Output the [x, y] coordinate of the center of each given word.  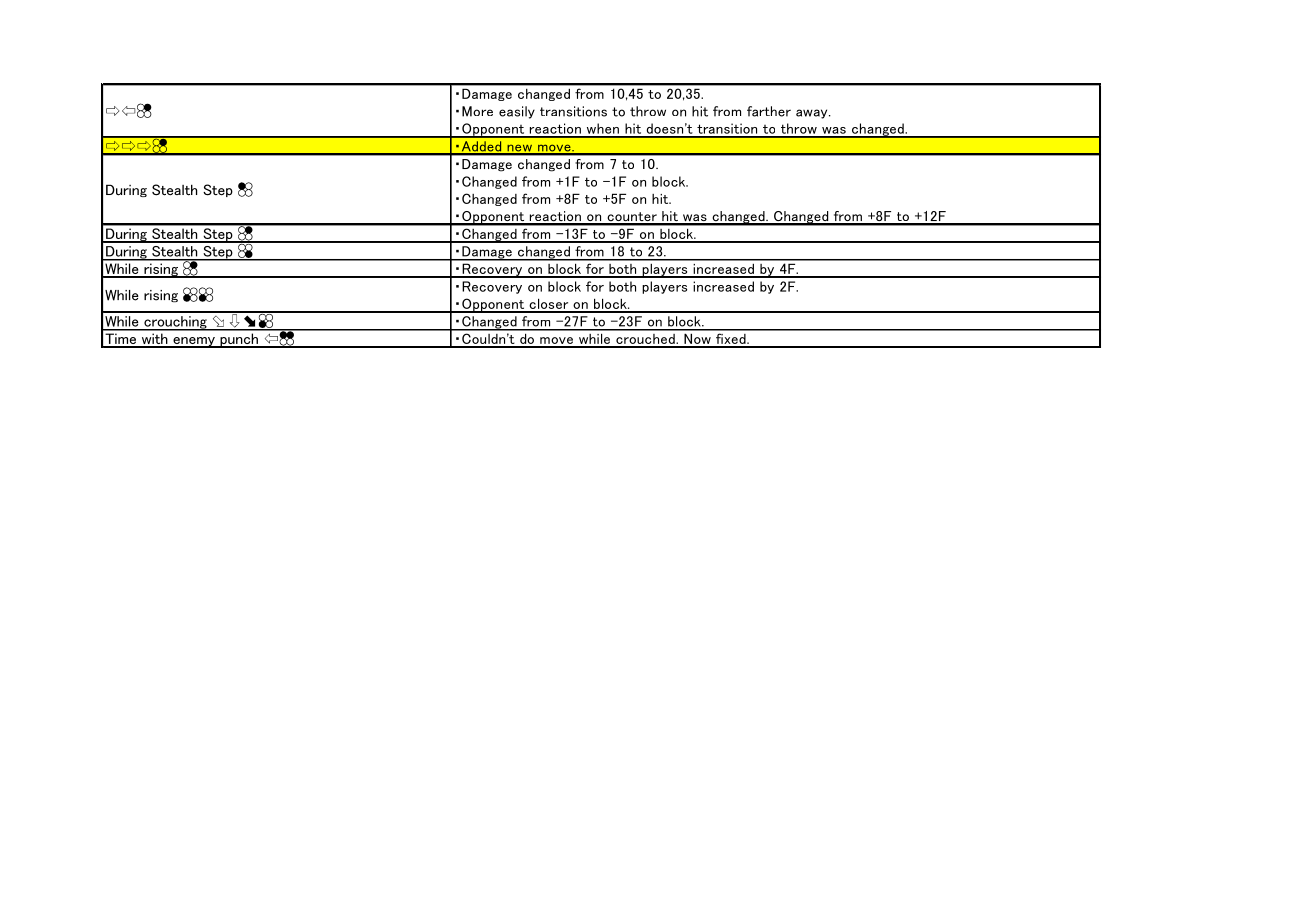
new [520, 149]
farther [769, 111]
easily [517, 112]
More [477, 111]
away [813, 114]
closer [549, 305]
